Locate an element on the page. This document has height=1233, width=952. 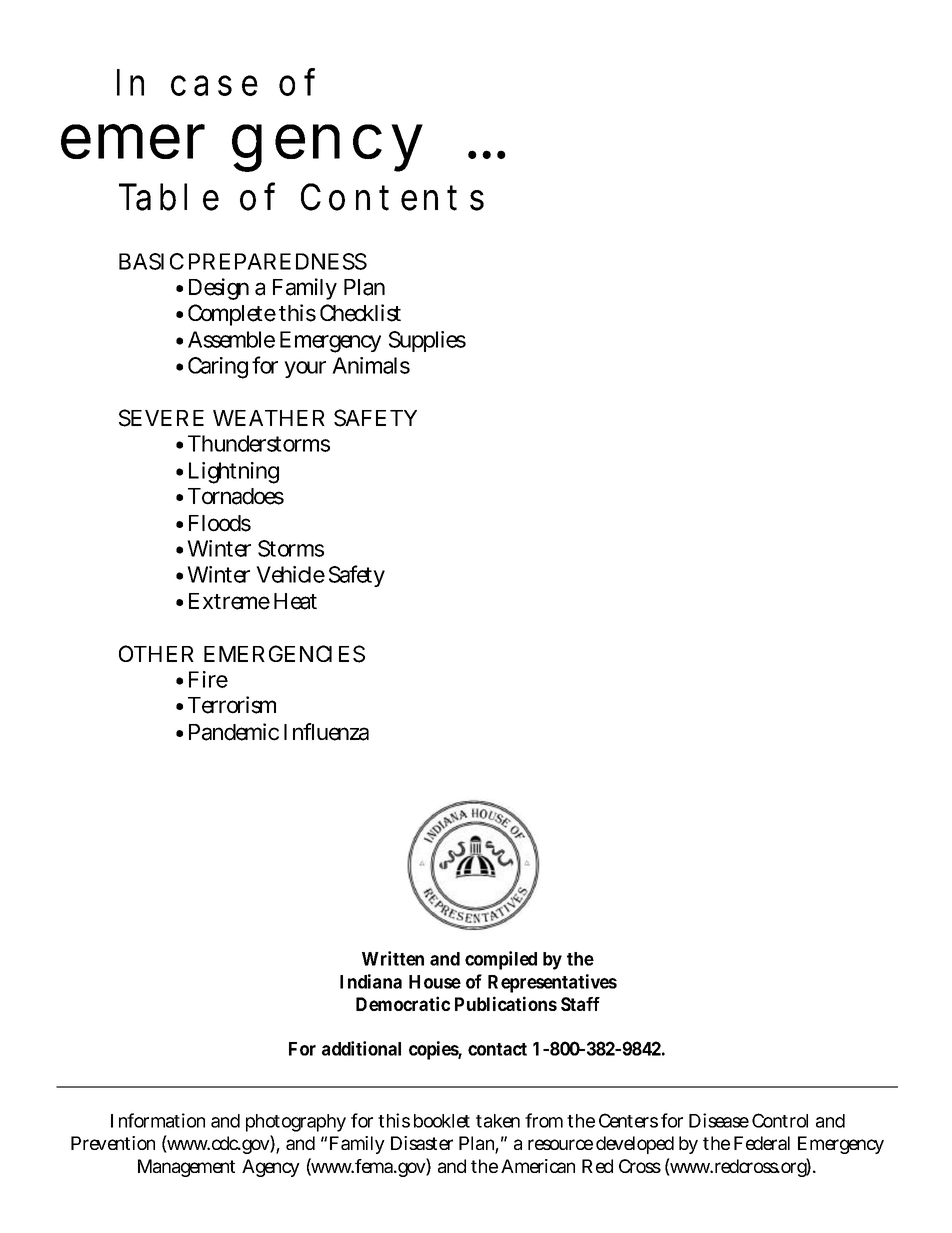
Supplies is located at coordinates (427, 341).
